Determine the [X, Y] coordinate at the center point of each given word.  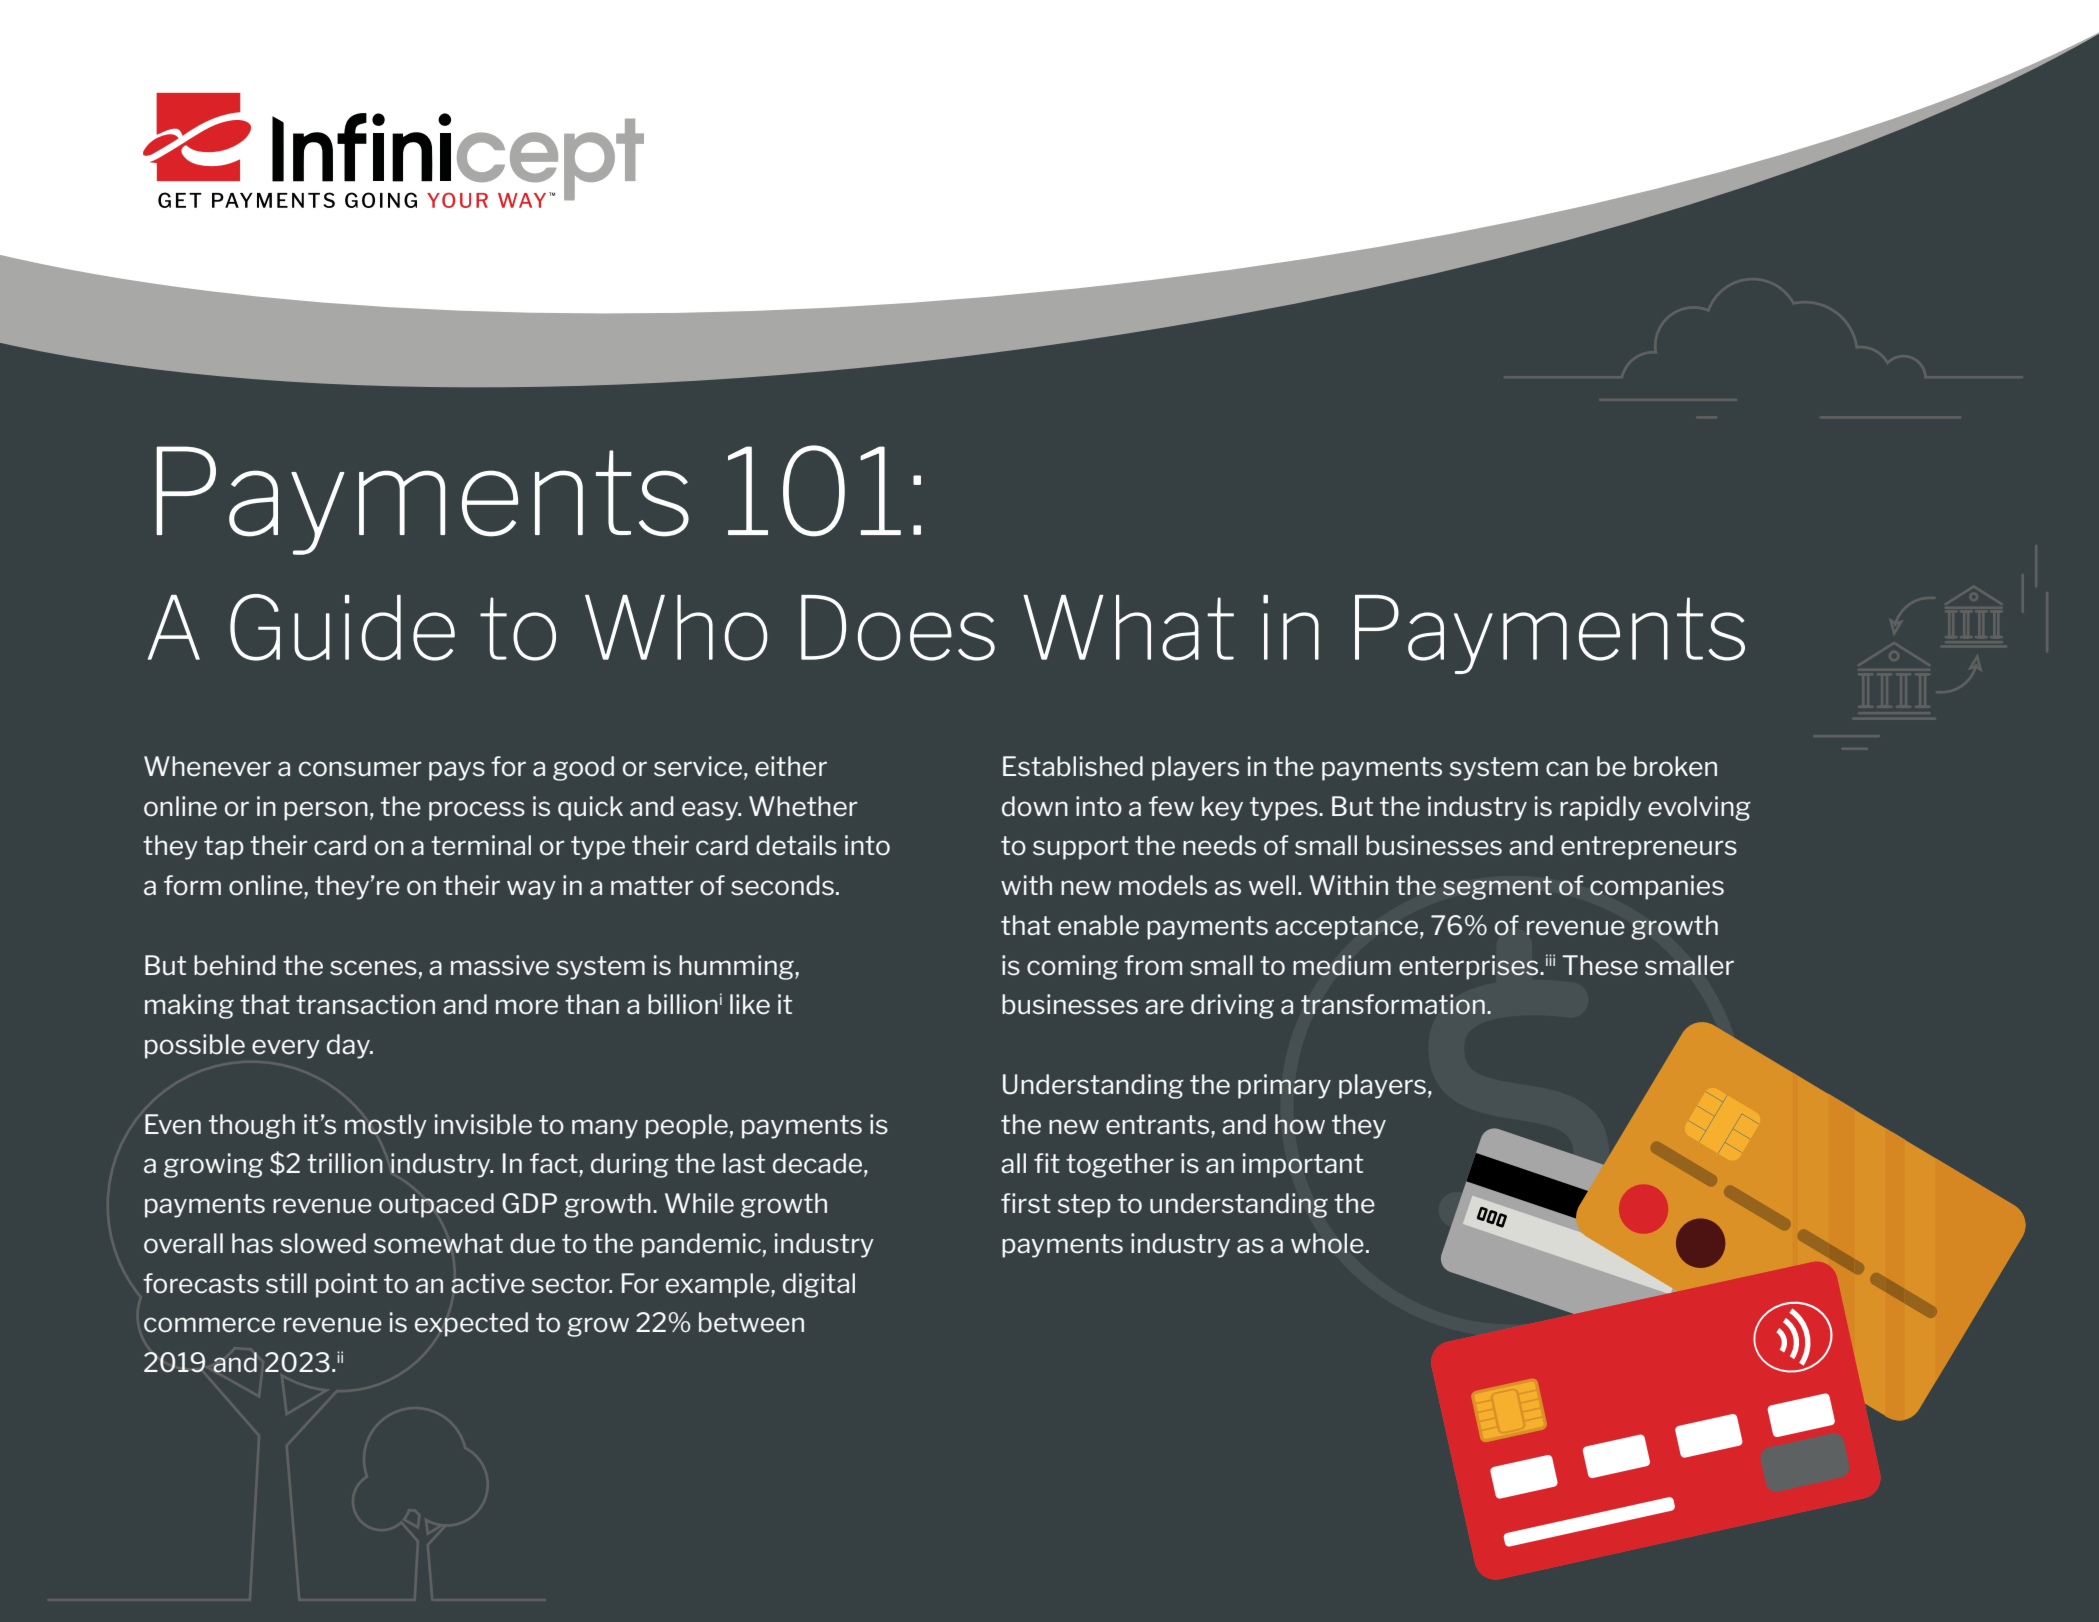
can [1567, 769]
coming [1072, 967]
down [1035, 806]
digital [819, 1285]
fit [1047, 1163]
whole [1327, 1243]
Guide [342, 627]
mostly [386, 1126]
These [1600, 965]
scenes [373, 968]
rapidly [1600, 808]
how [1300, 1124]
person [326, 811]
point [346, 1285]
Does [898, 628]
